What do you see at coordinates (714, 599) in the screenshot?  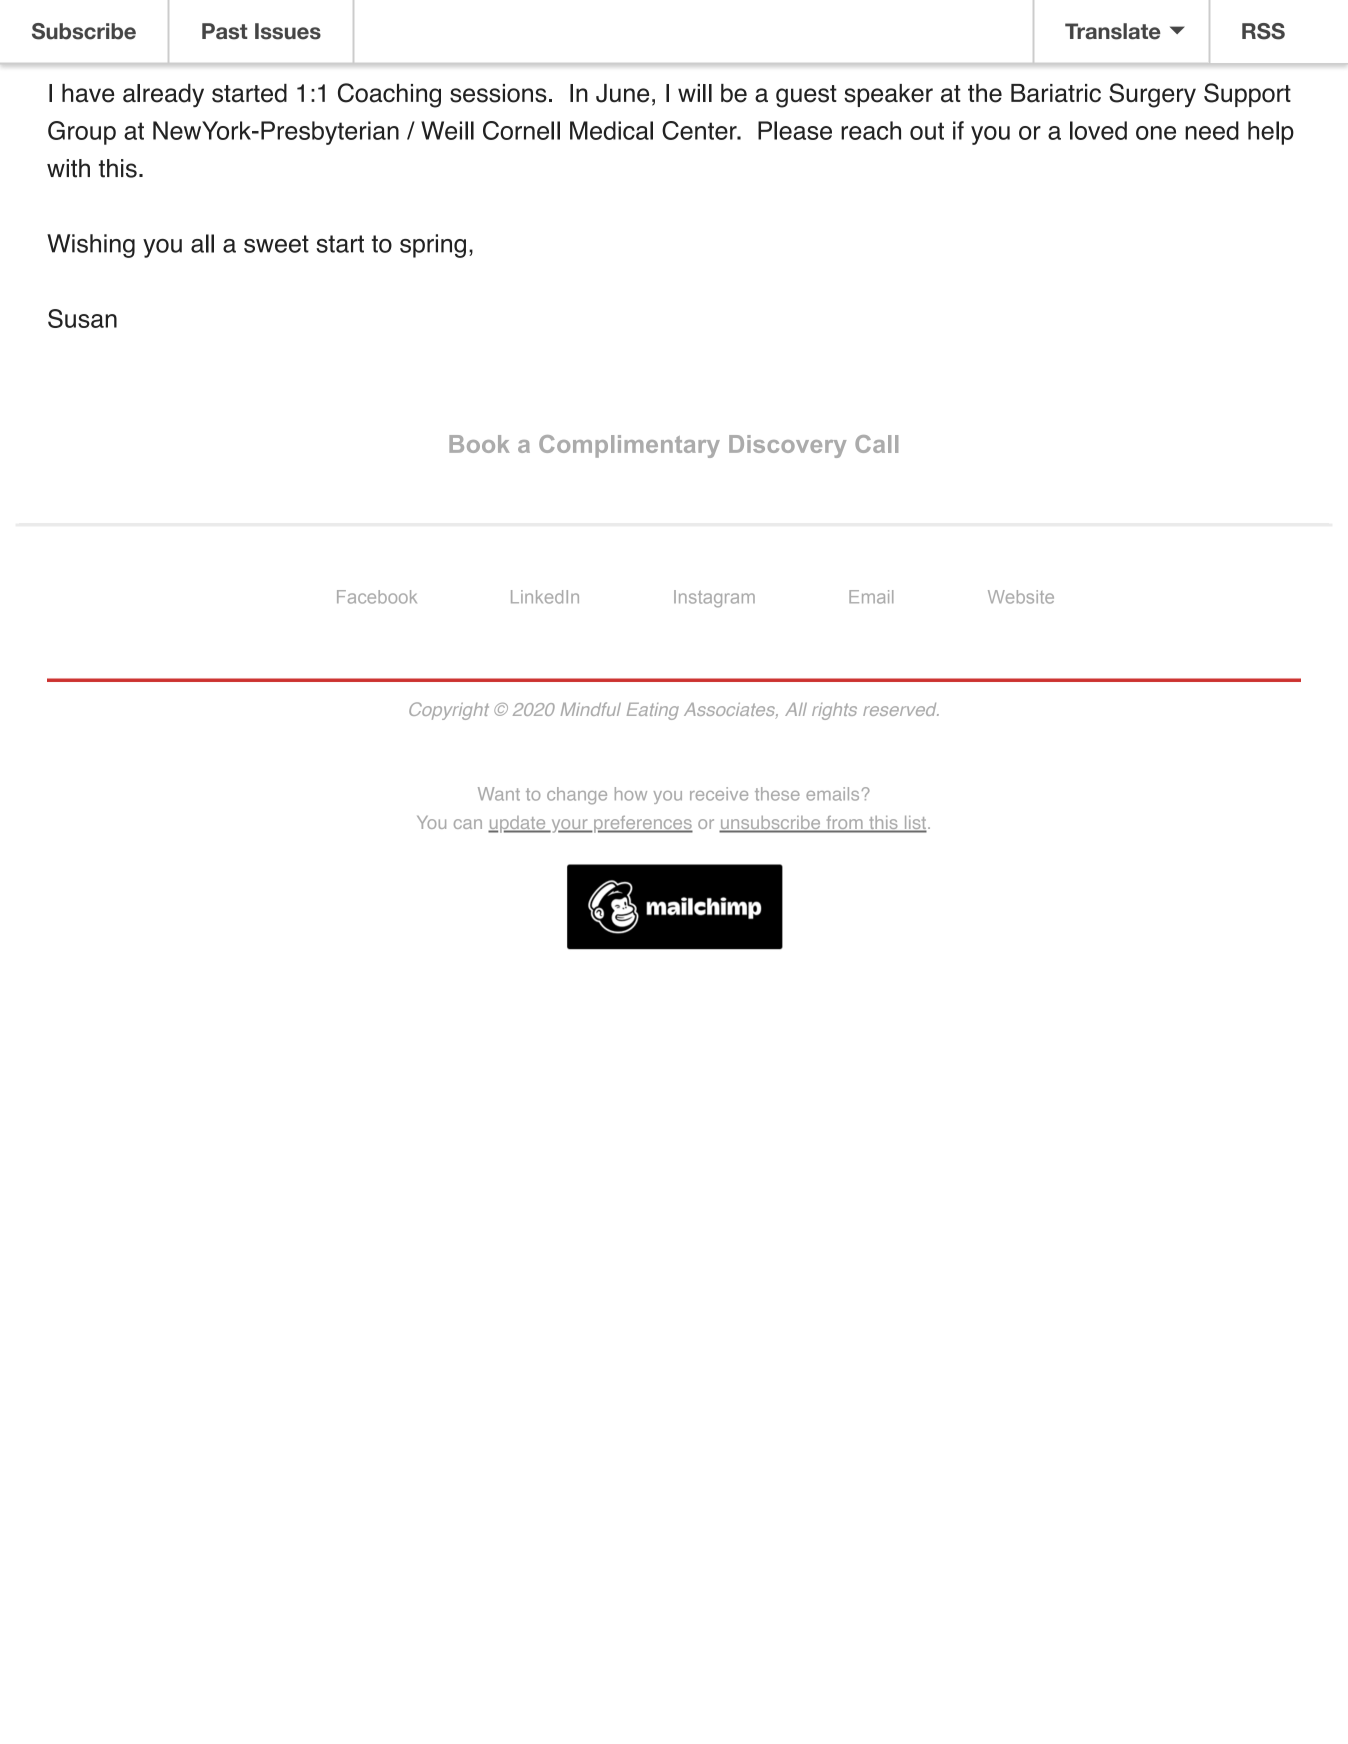 I see `Instagram` at bounding box center [714, 599].
